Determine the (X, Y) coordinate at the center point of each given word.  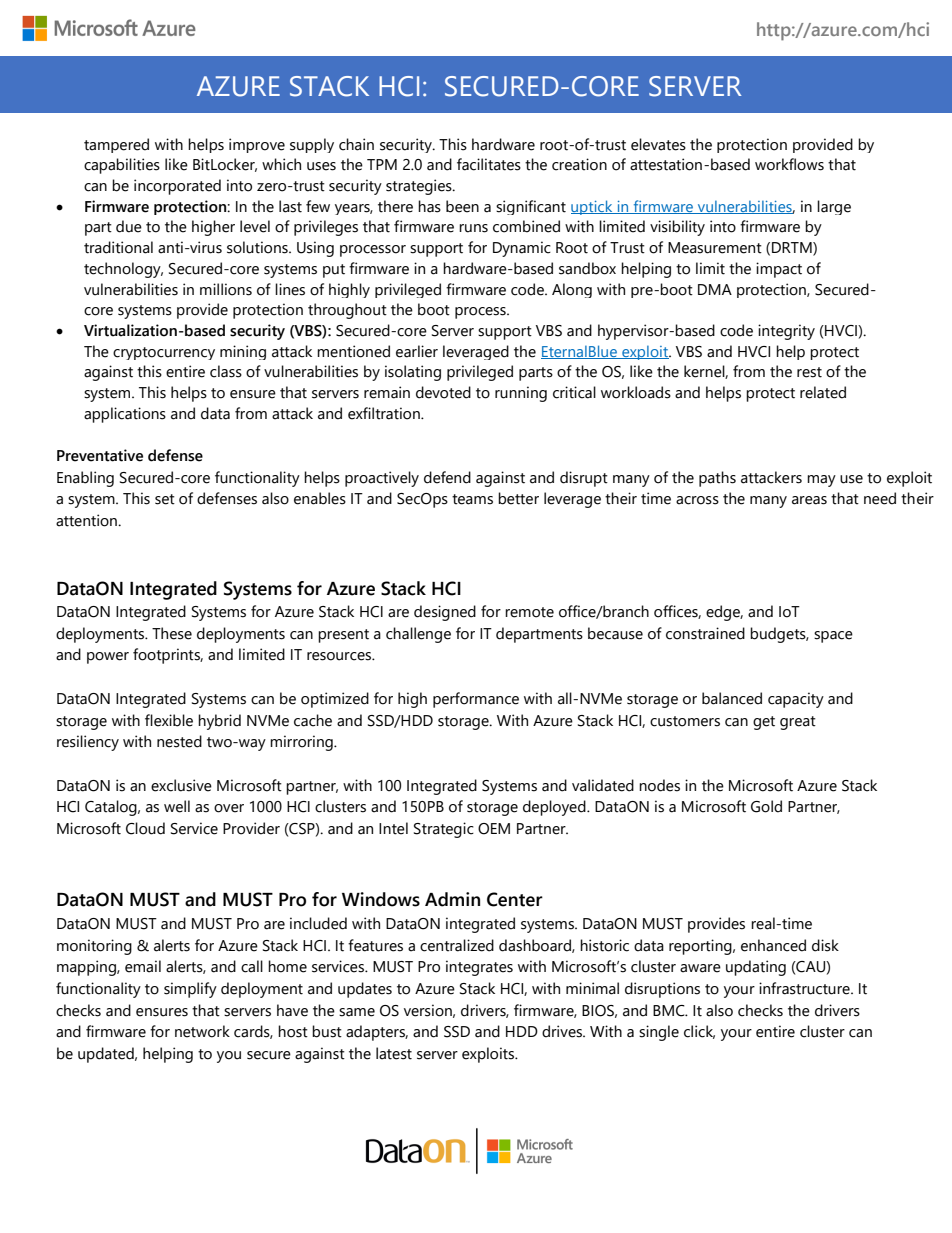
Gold (766, 806)
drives (563, 1031)
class (226, 371)
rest (809, 372)
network (202, 1031)
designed (445, 613)
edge (724, 613)
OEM (494, 829)
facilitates (489, 164)
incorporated (177, 187)
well (177, 806)
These (172, 633)
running (521, 394)
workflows (789, 164)
